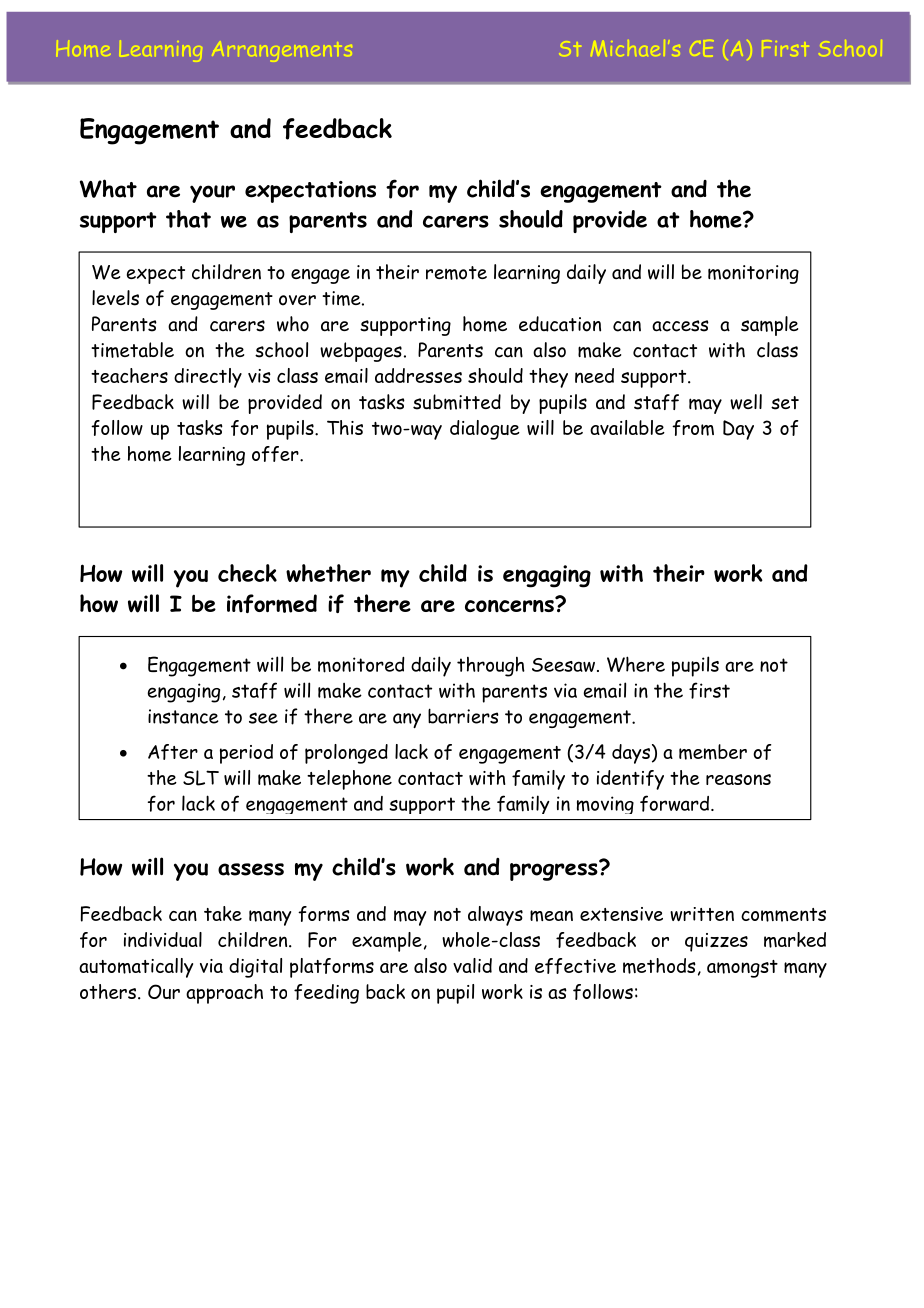 This screenshot has height=1308, width=924. I want to click on monitoring, so click(753, 274).
